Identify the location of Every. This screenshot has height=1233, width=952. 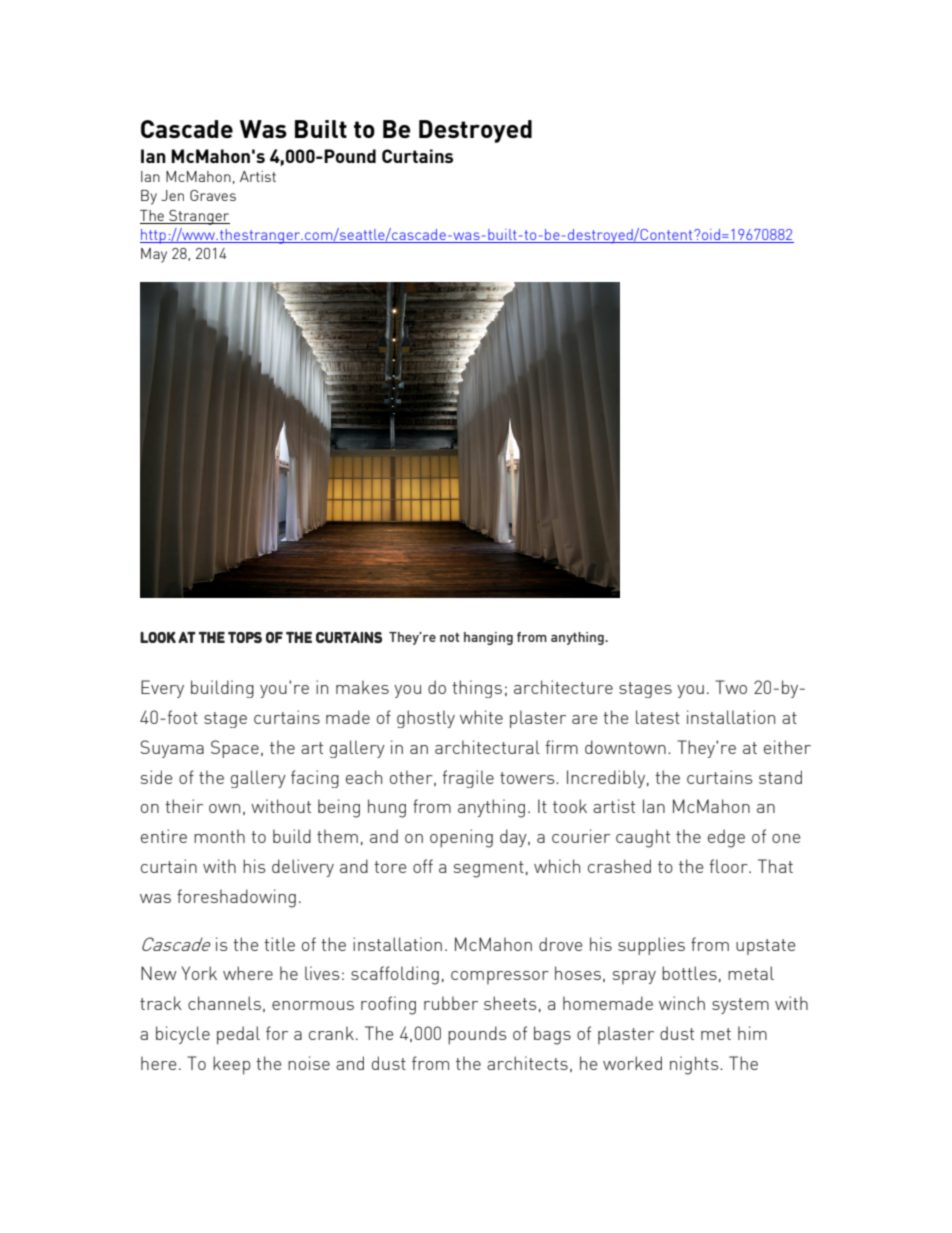
(162, 689).
